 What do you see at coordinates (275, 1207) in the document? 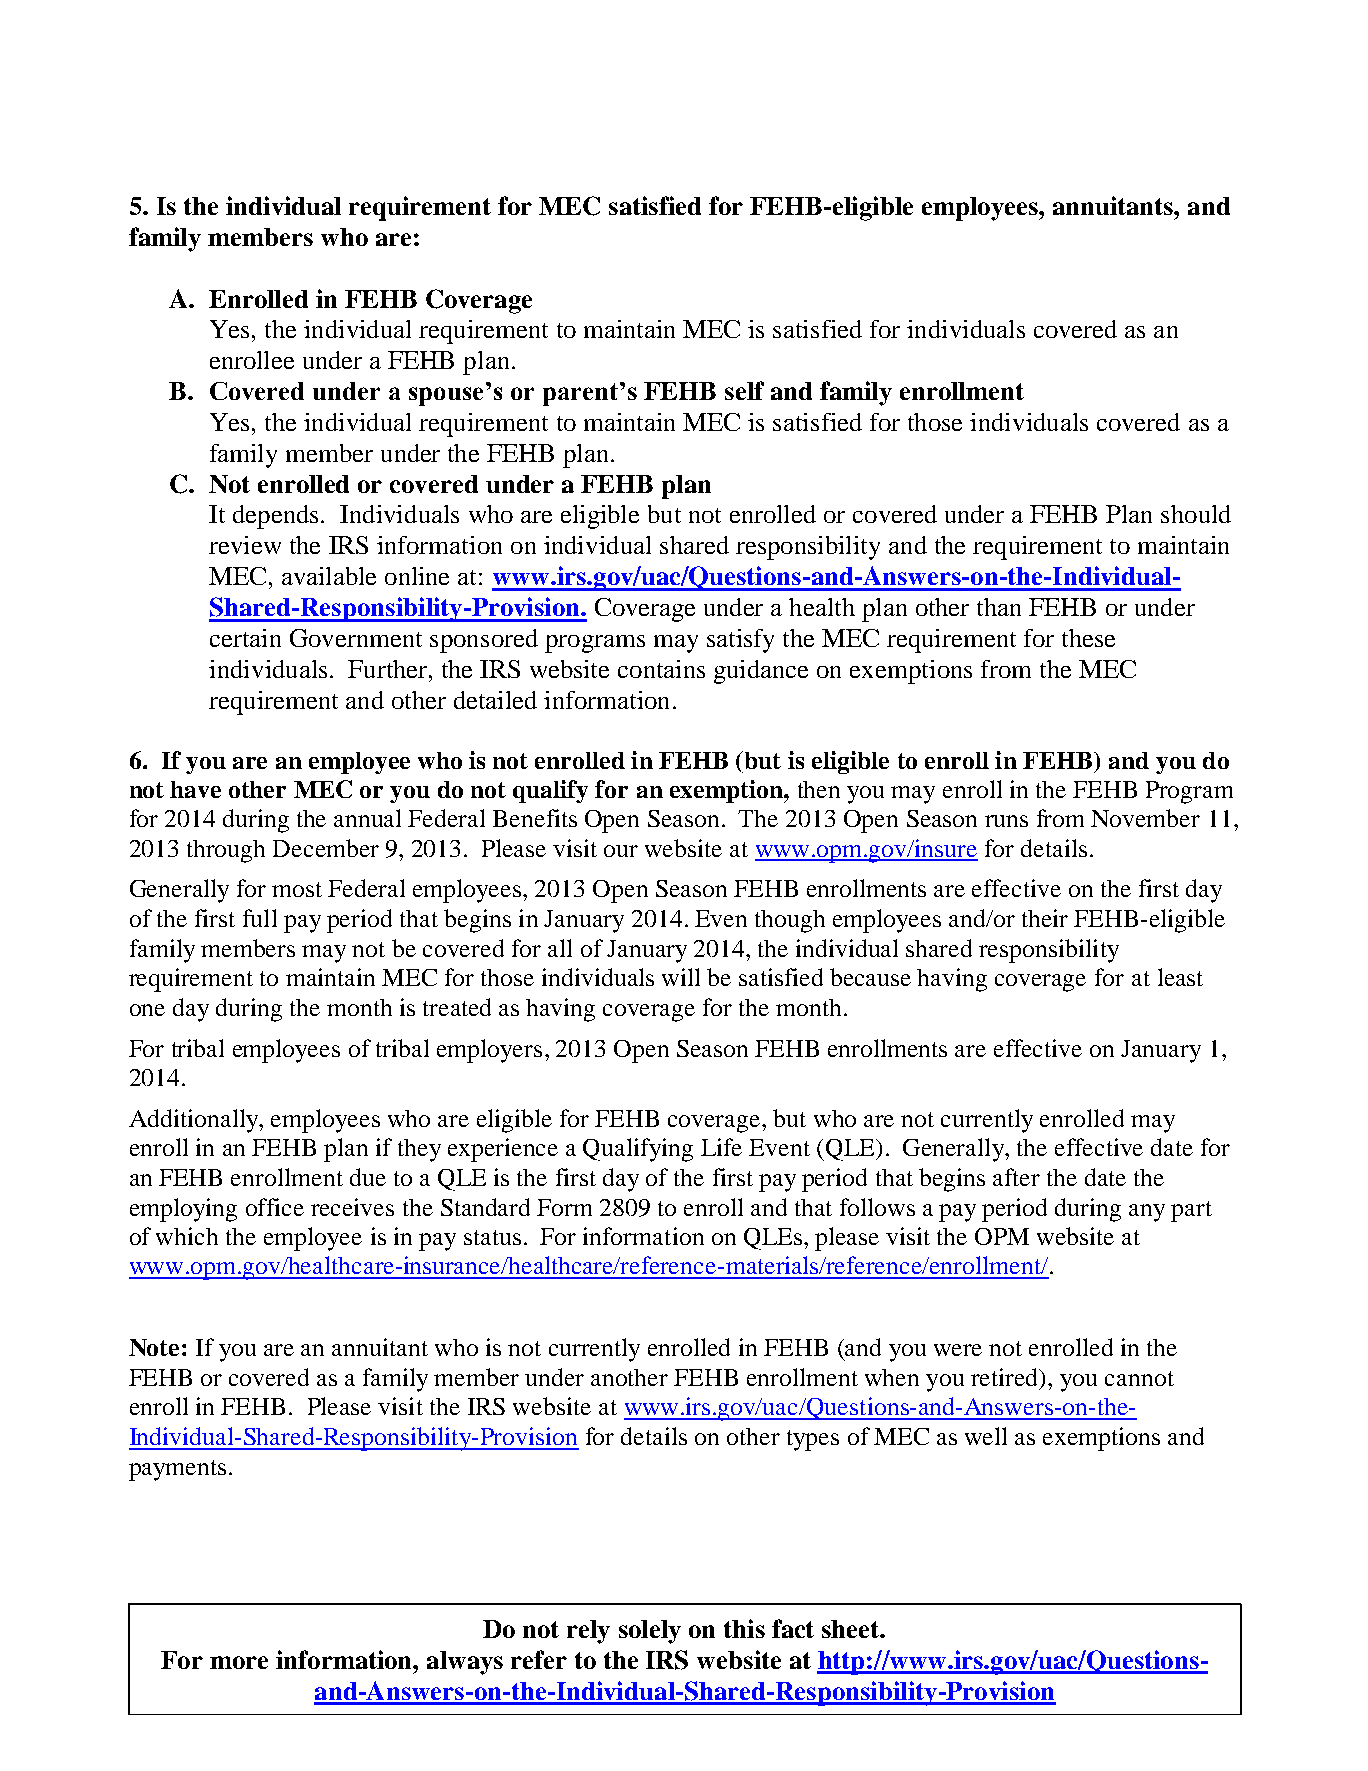
I see `office` at bounding box center [275, 1207].
